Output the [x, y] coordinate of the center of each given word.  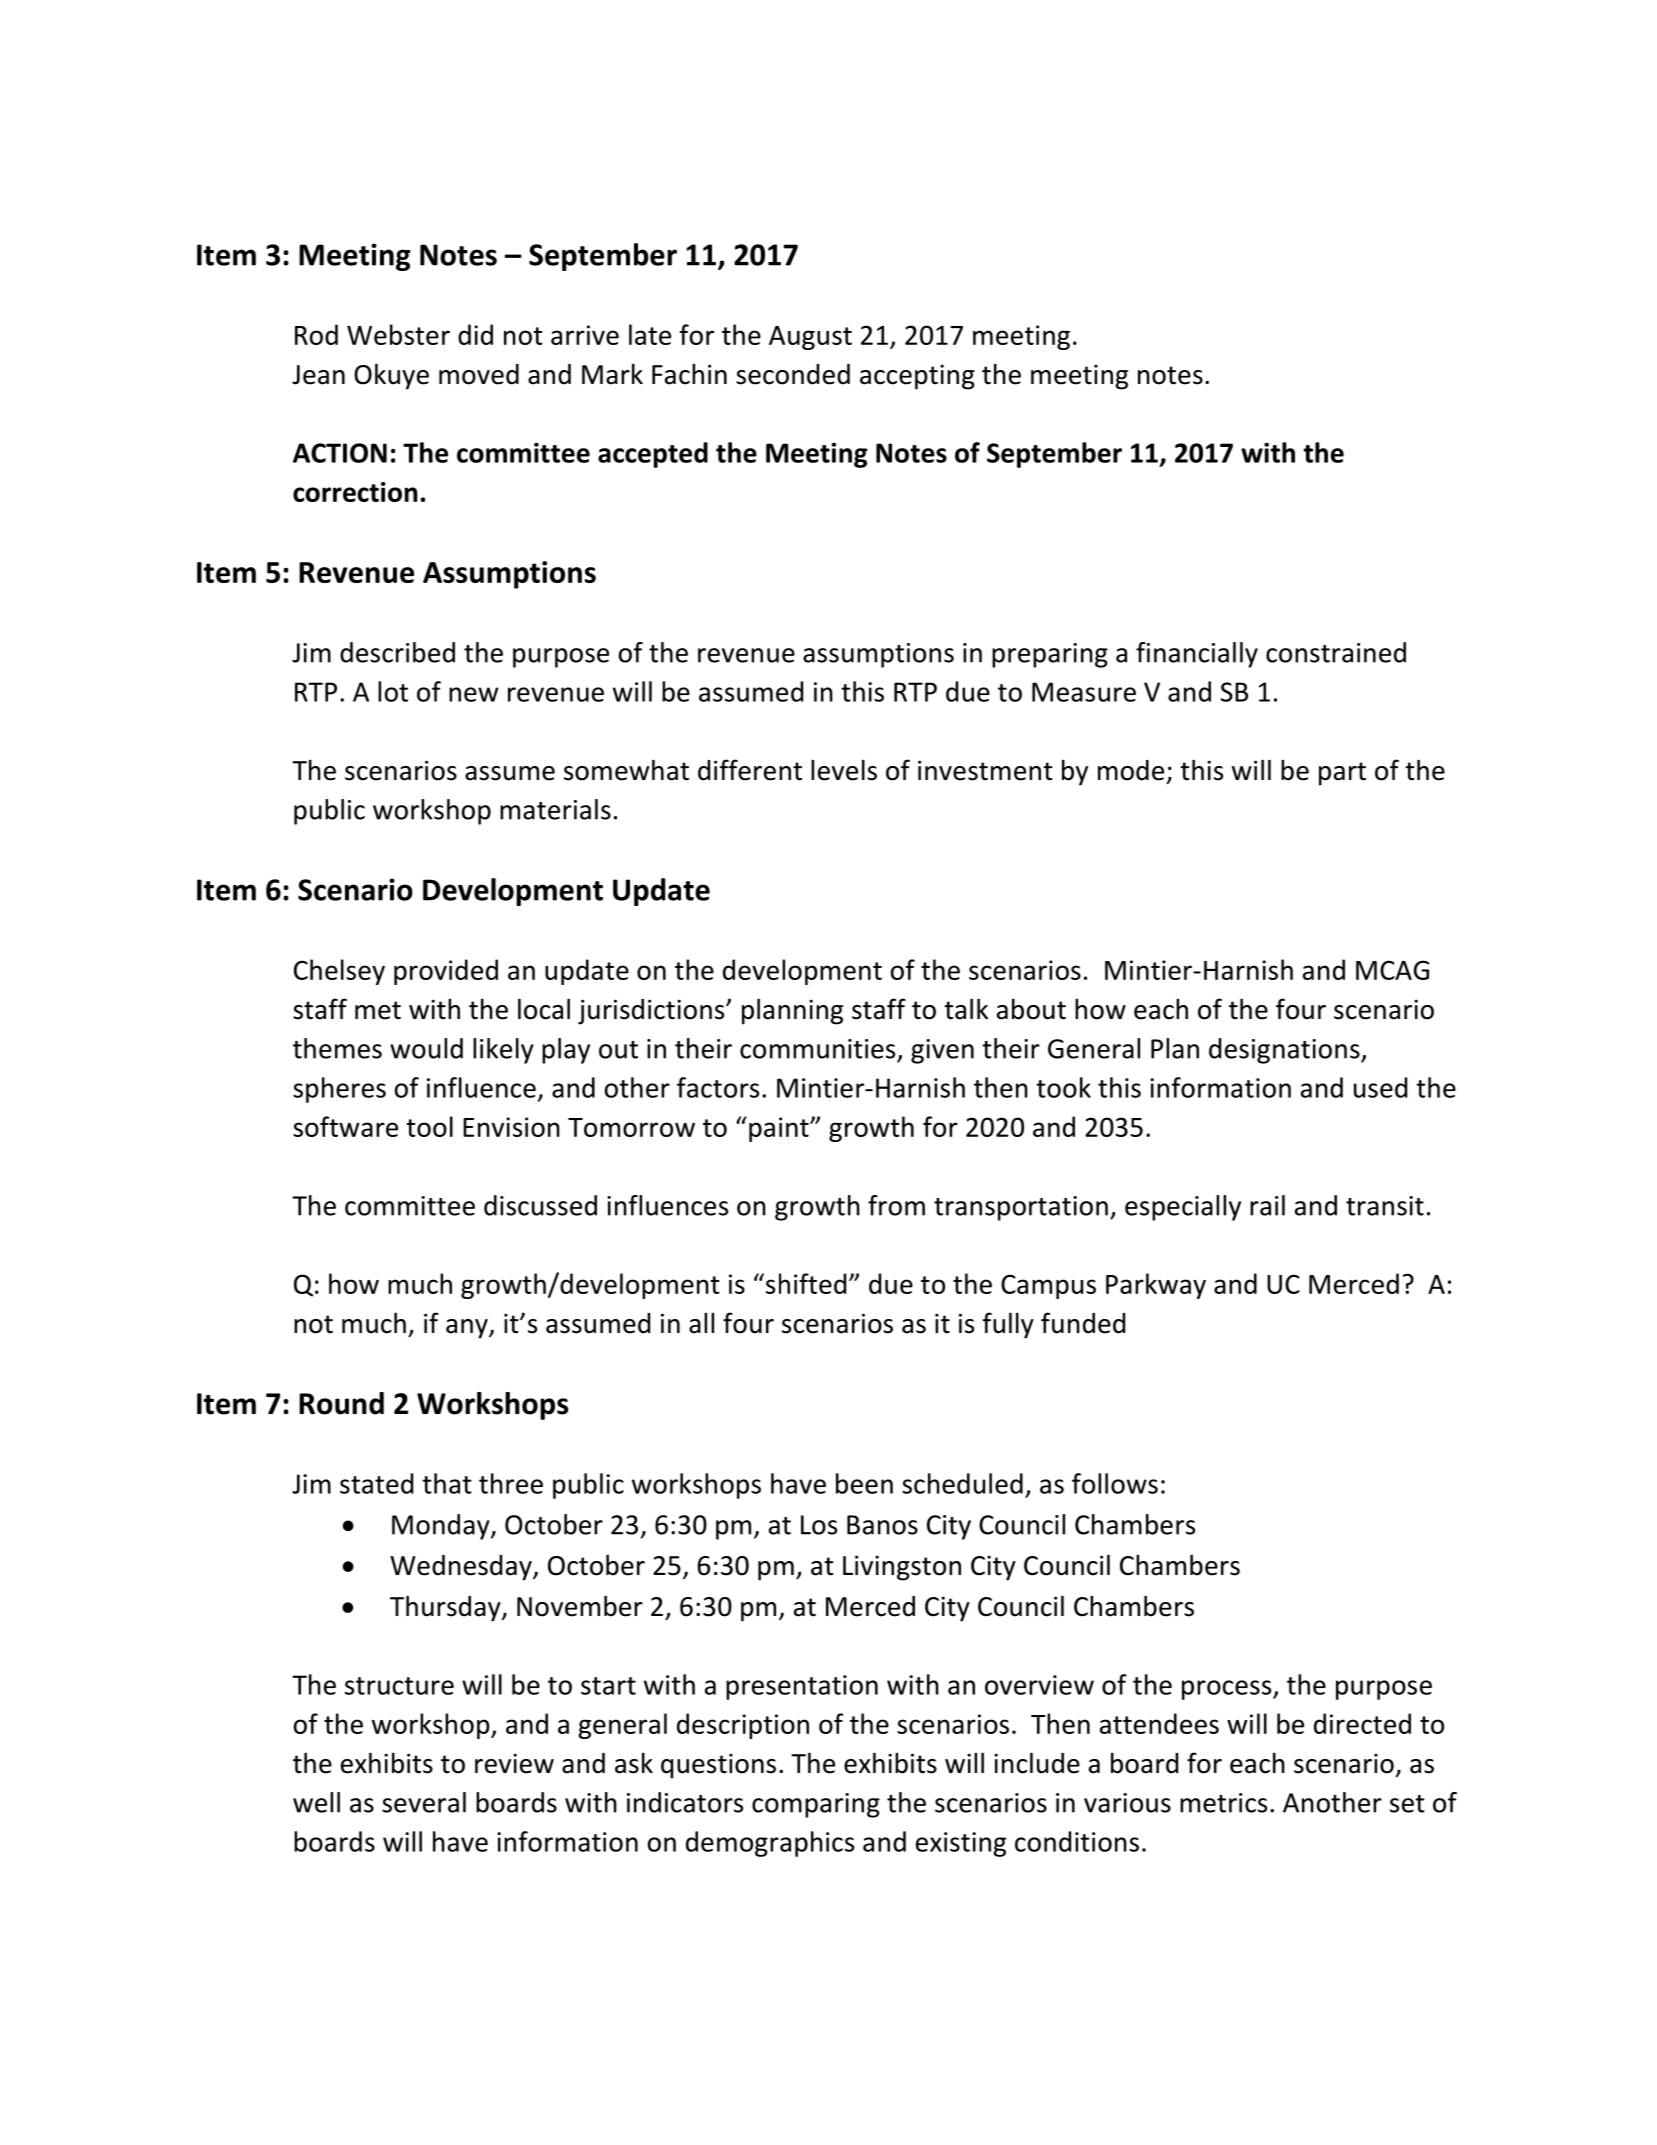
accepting [917, 377]
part [1342, 774]
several [424, 1802]
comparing [816, 1805]
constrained [1336, 652]
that [447, 1483]
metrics [1223, 1803]
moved [479, 374]
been [864, 1483]
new [473, 694]
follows [1115, 1483]
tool [429, 1126]
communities [817, 1049]
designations [1285, 1051]
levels [844, 770]
